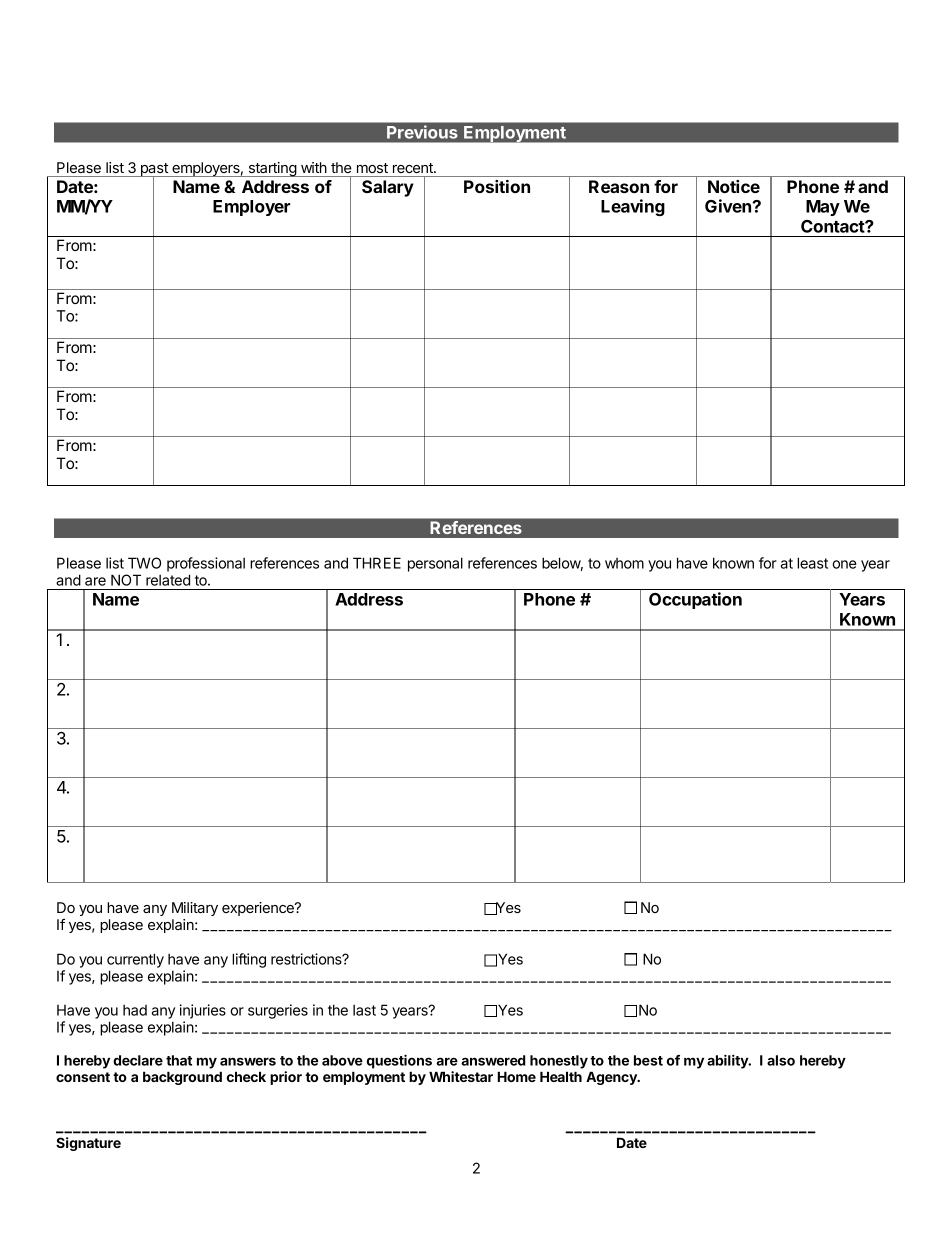  What do you see at coordinates (144, 563) in the screenshot?
I see `TWO` at bounding box center [144, 563].
